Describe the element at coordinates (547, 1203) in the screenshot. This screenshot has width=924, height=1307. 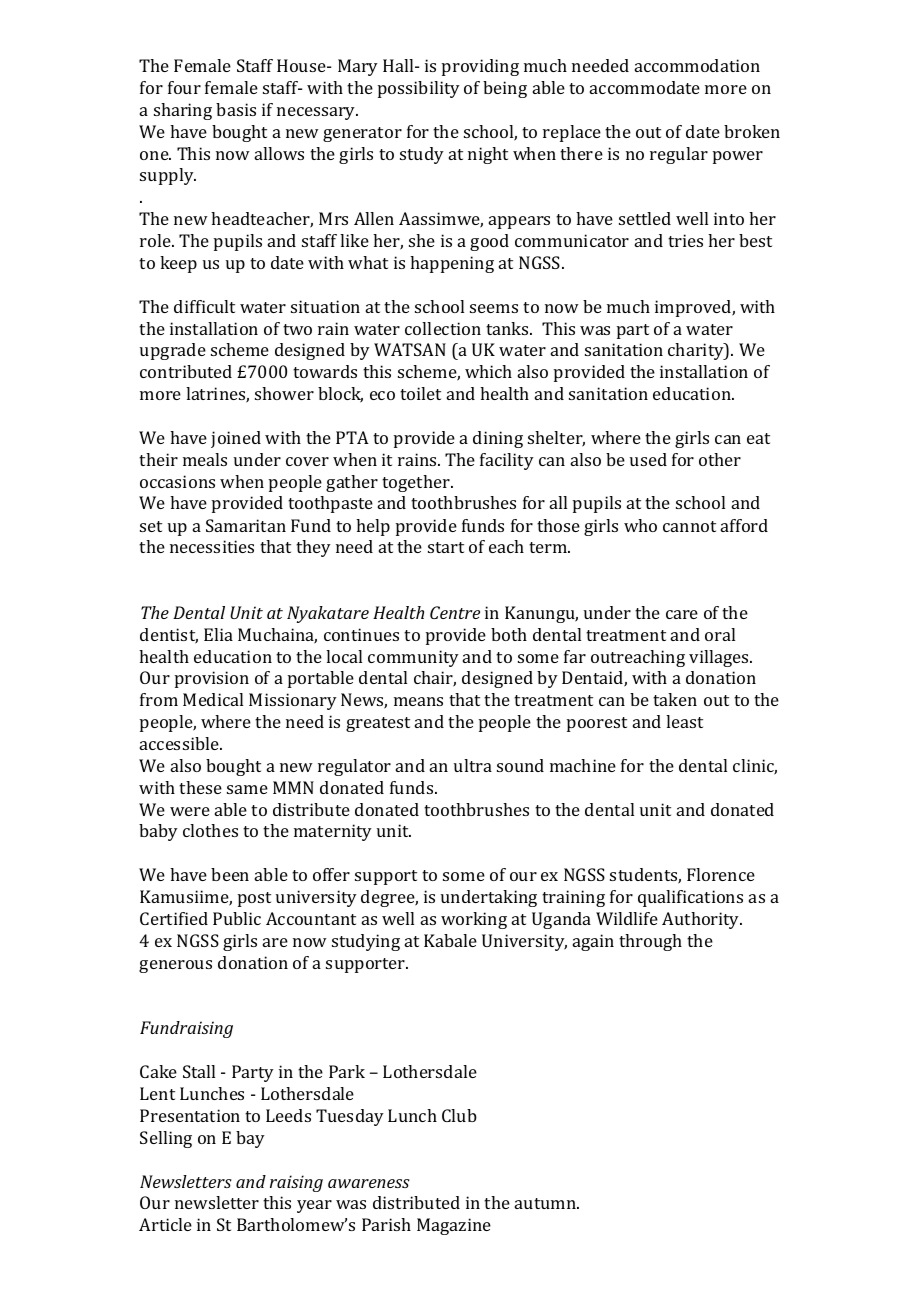
I see `autumn` at that location.
